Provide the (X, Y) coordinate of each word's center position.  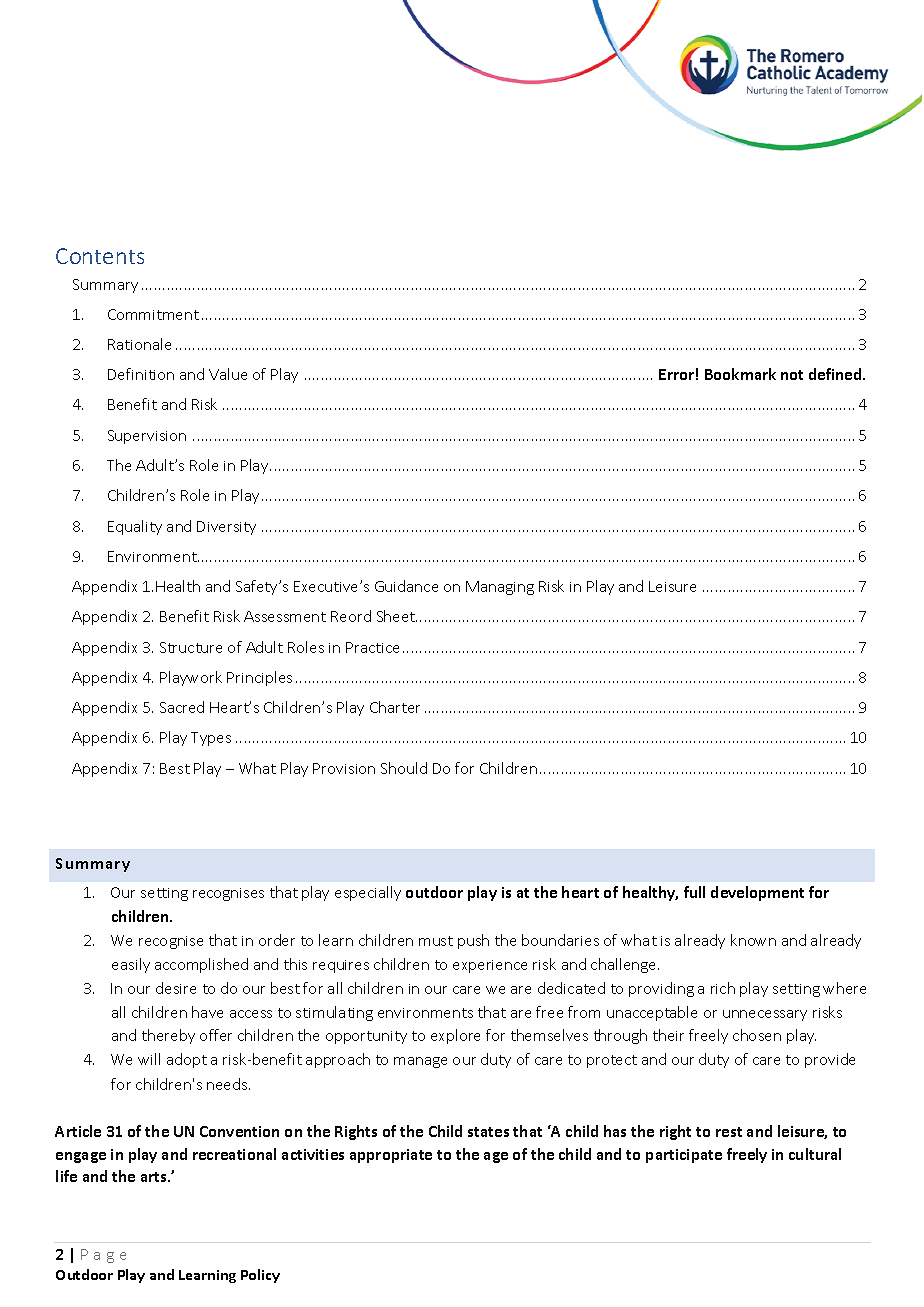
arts (155, 1177)
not (792, 375)
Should (404, 768)
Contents (100, 256)
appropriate (391, 1156)
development (757, 893)
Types (211, 739)
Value (228, 374)
